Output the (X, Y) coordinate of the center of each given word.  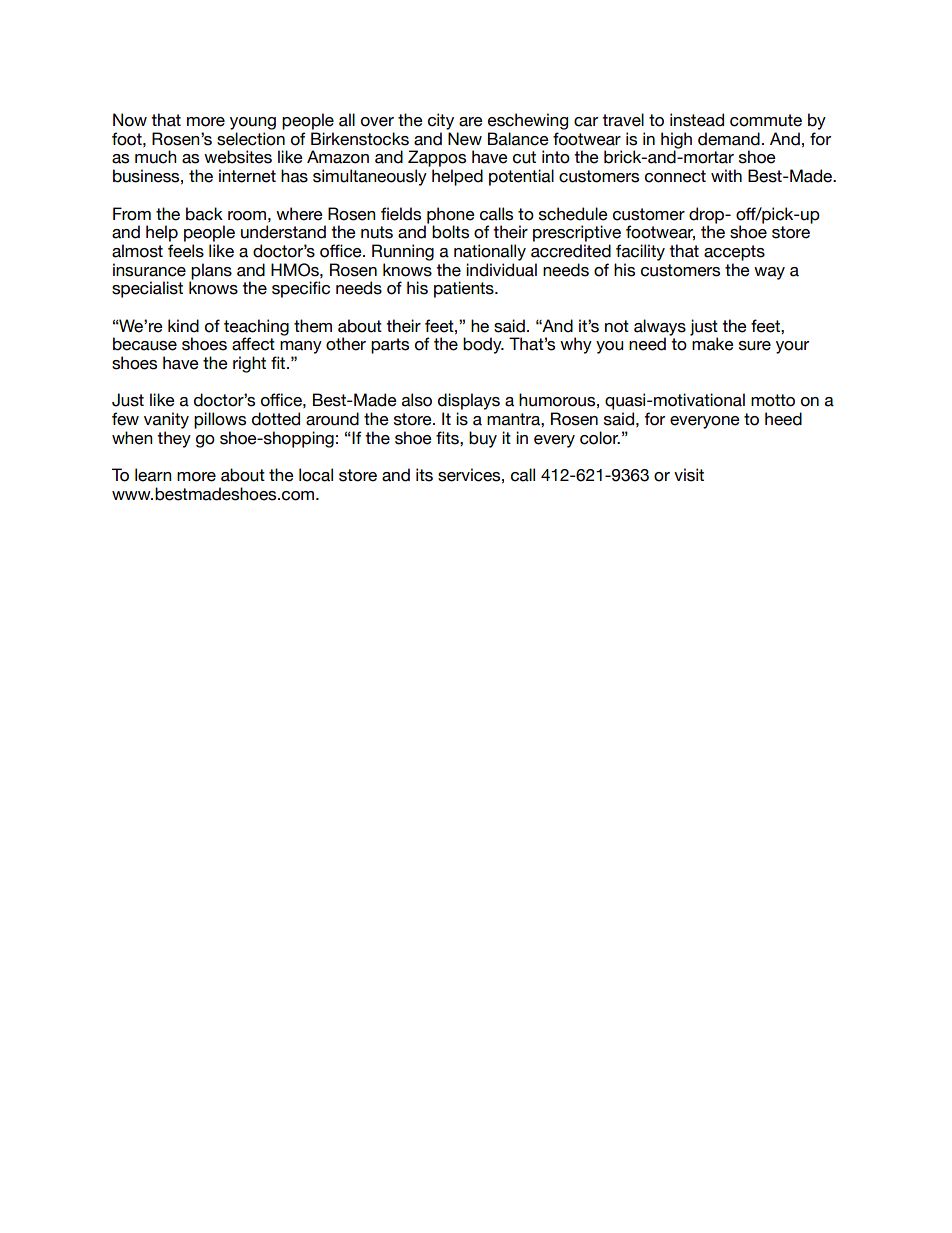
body (483, 345)
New (465, 139)
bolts (450, 232)
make (713, 344)
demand (729, 139)
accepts (734, 253)
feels (186, 251)
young (253, 123)
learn (153, 475)
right (249, 364)
